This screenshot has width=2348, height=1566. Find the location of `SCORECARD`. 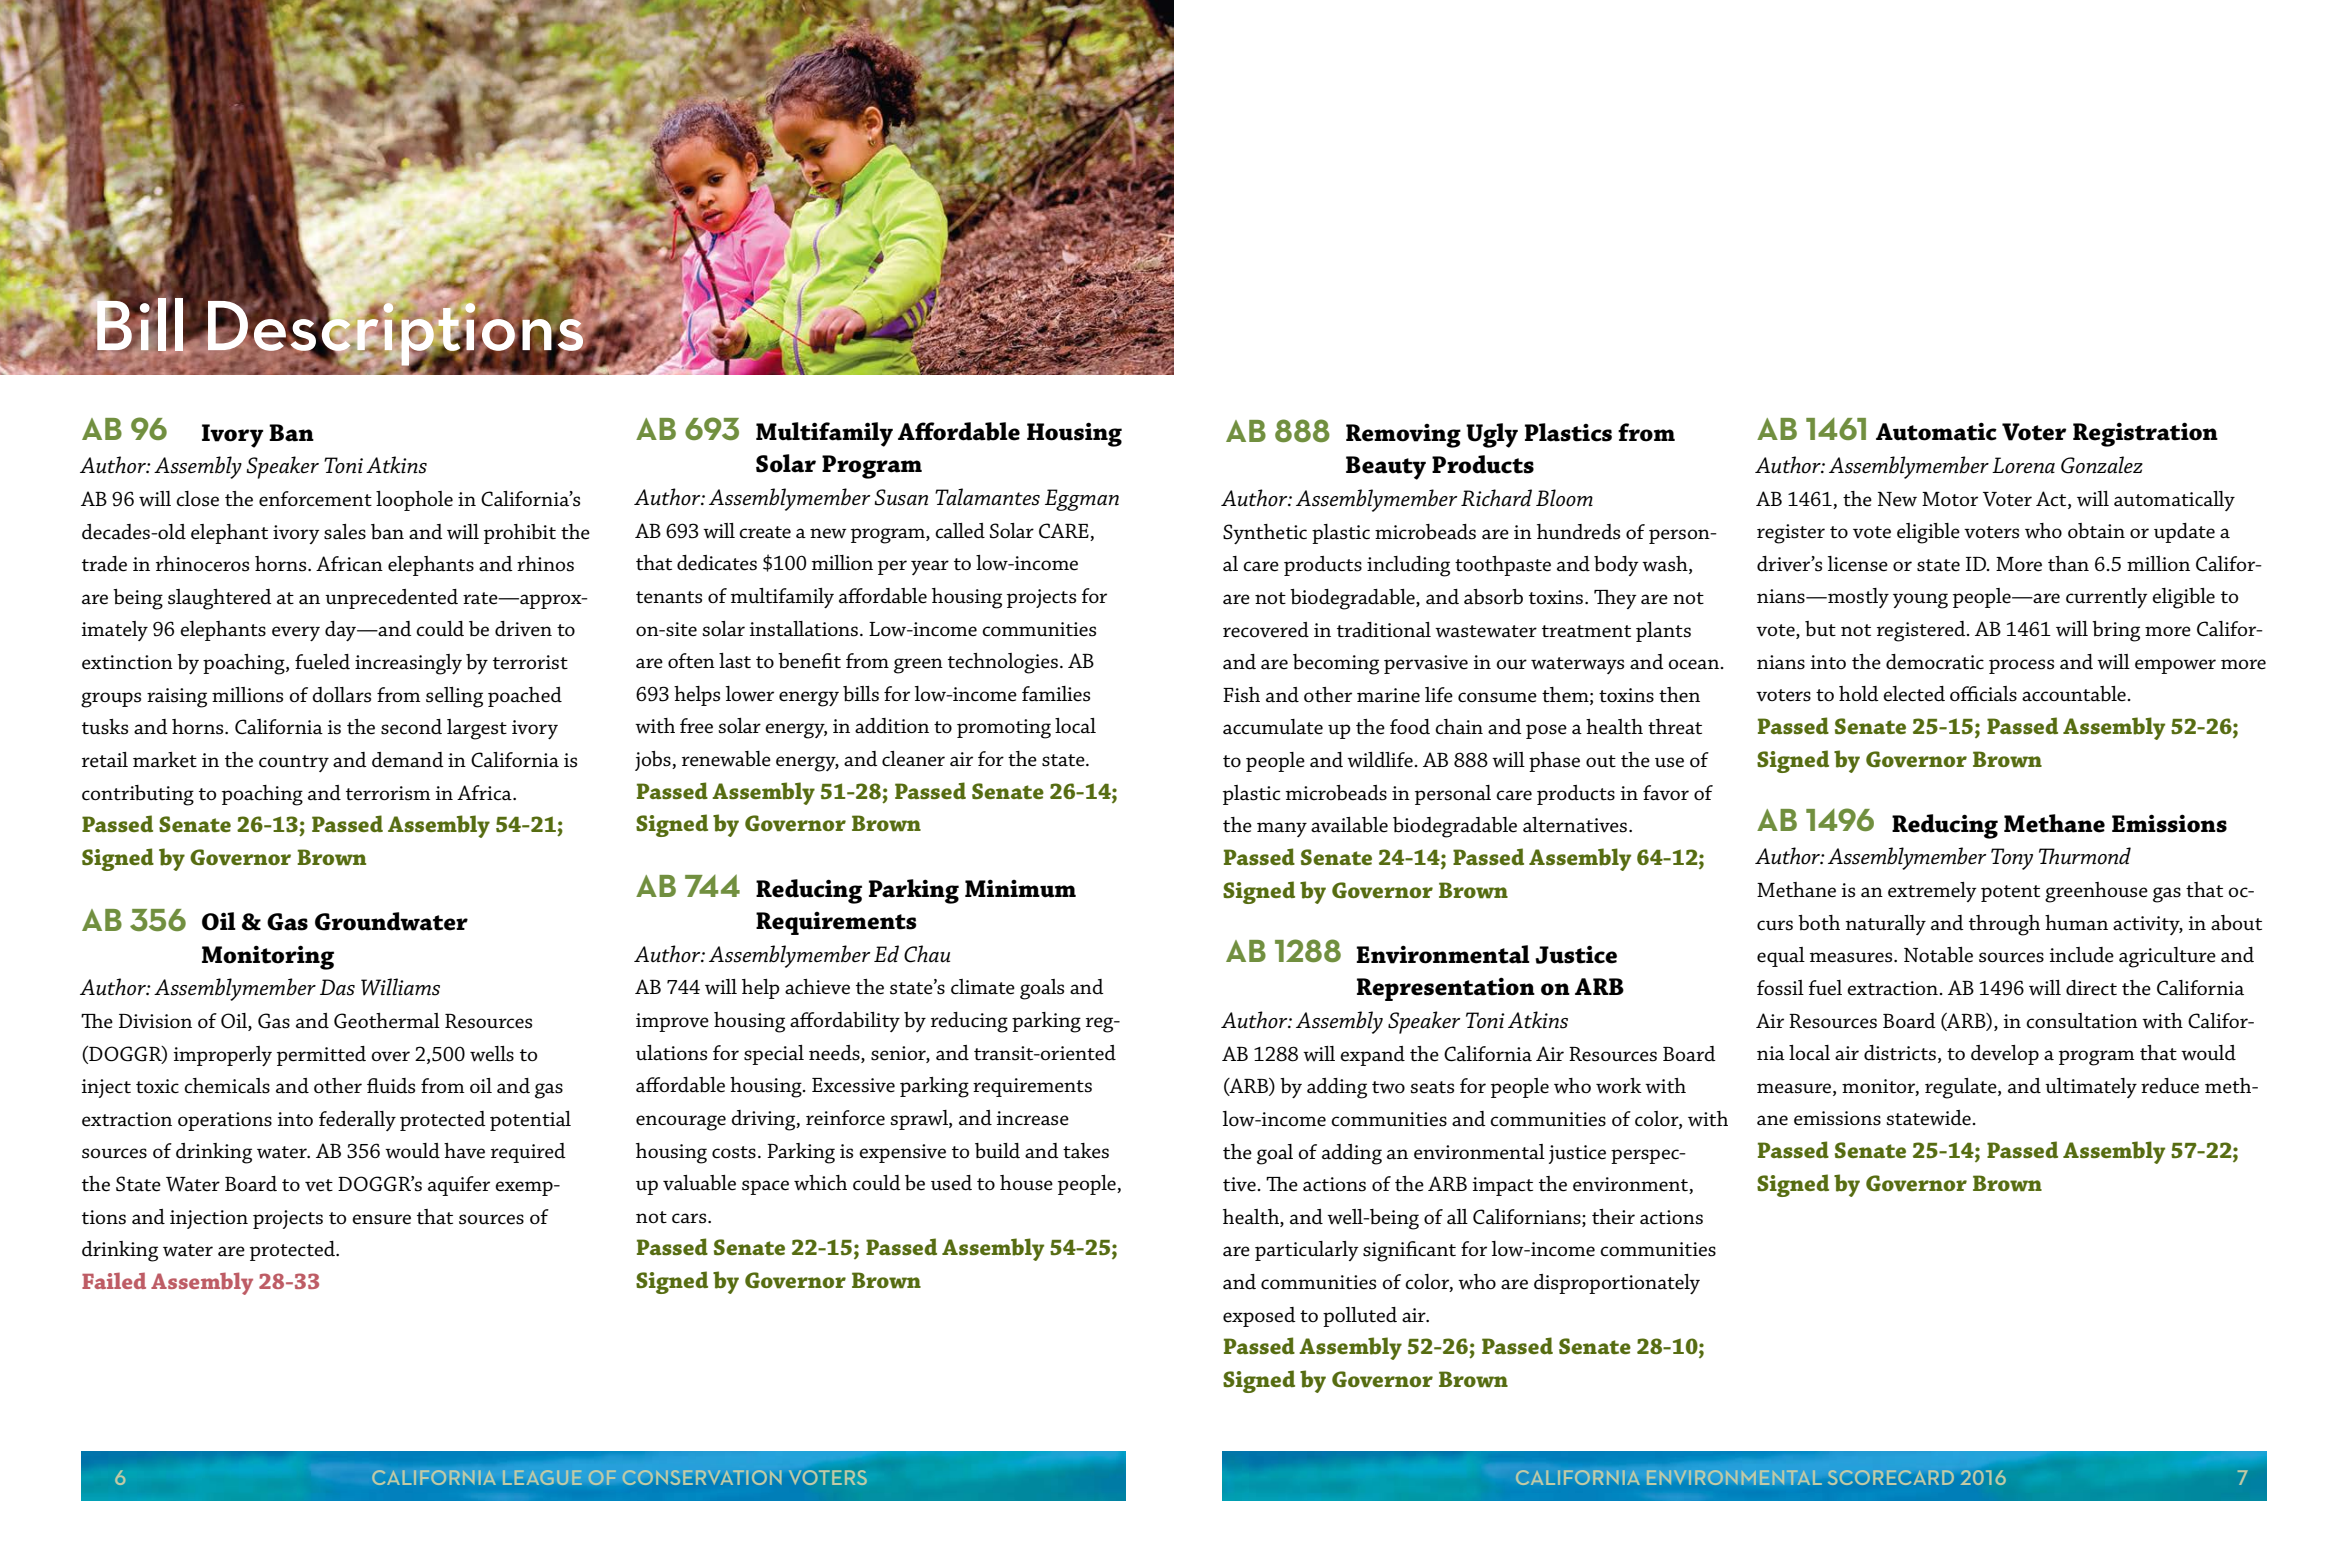

SCORECARD is located at coordinates (1891, 1477).
